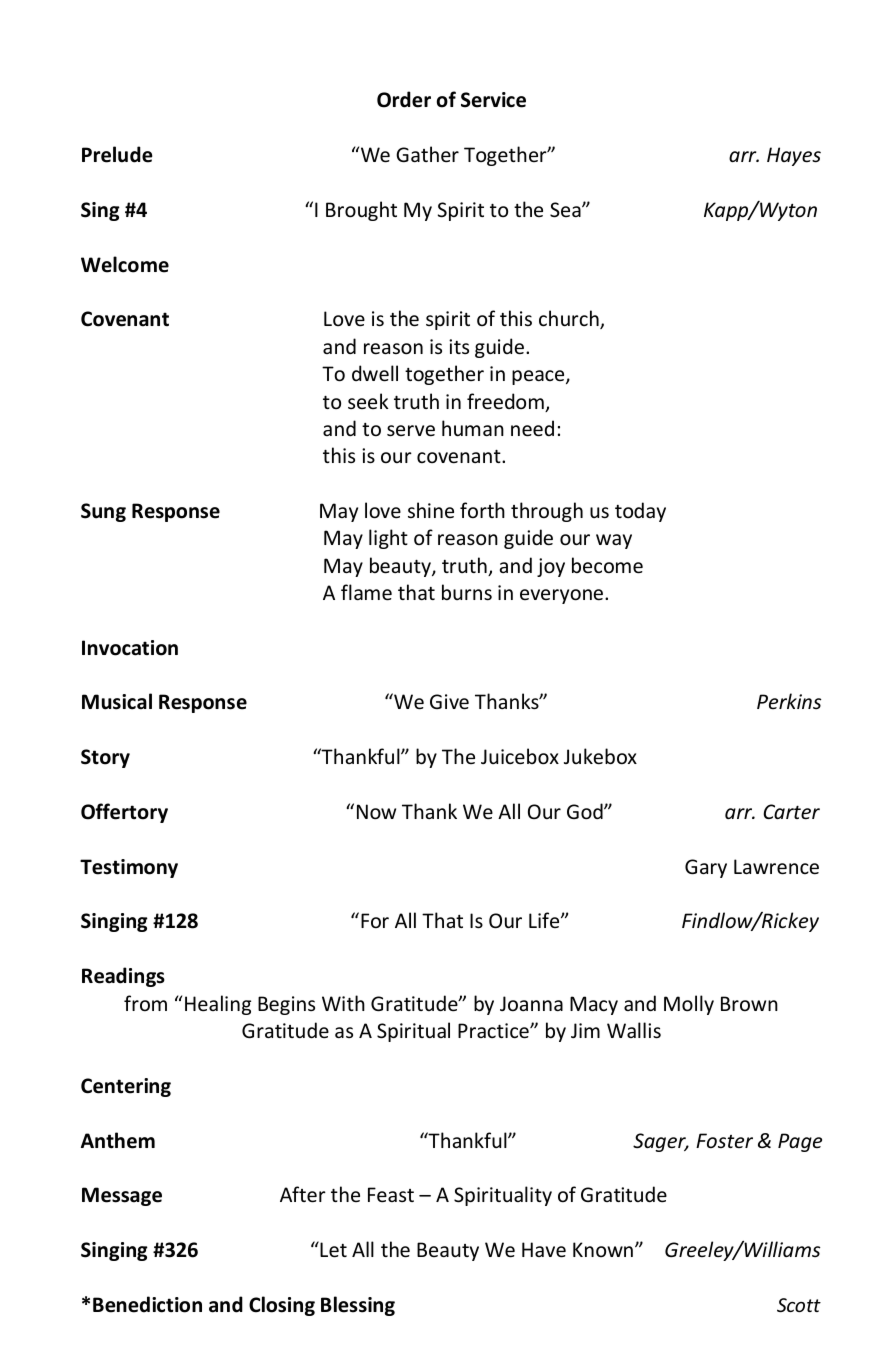 The height and width of the screenshot is (1372, 887). Describe the element at coordinates (794, 156) in the screenshot. I see `Hayes` at that location.
